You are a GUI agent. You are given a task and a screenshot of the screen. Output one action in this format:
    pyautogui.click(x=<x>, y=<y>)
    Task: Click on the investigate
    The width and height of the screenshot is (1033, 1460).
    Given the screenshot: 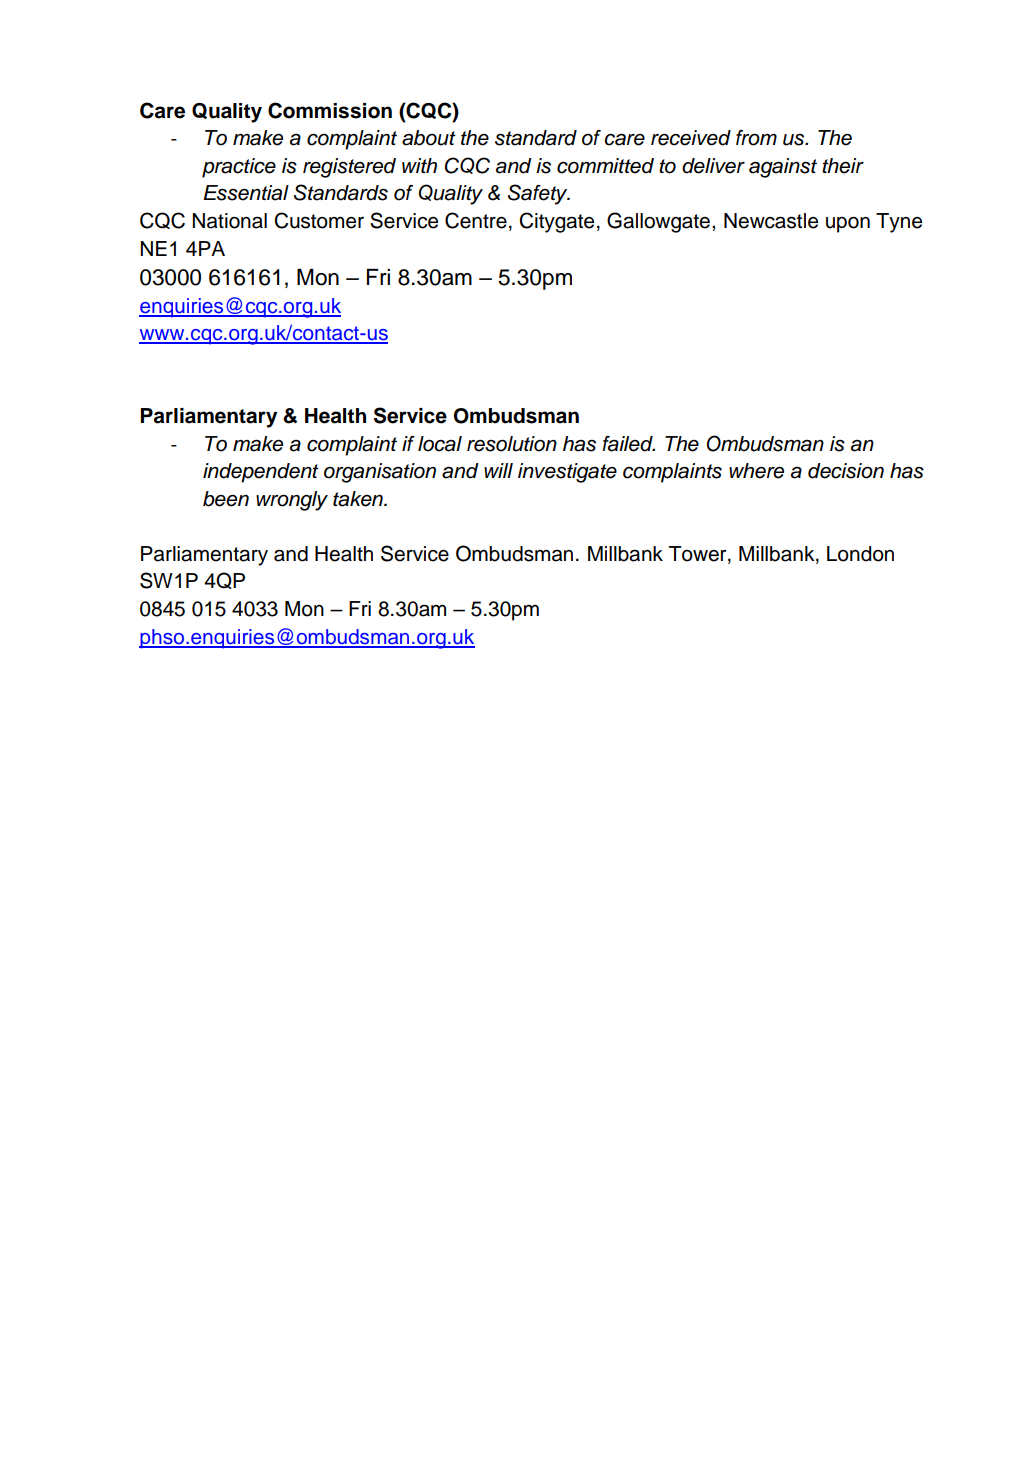 What is the action you would take?
    pyautogui.click(x=567, y=473)
